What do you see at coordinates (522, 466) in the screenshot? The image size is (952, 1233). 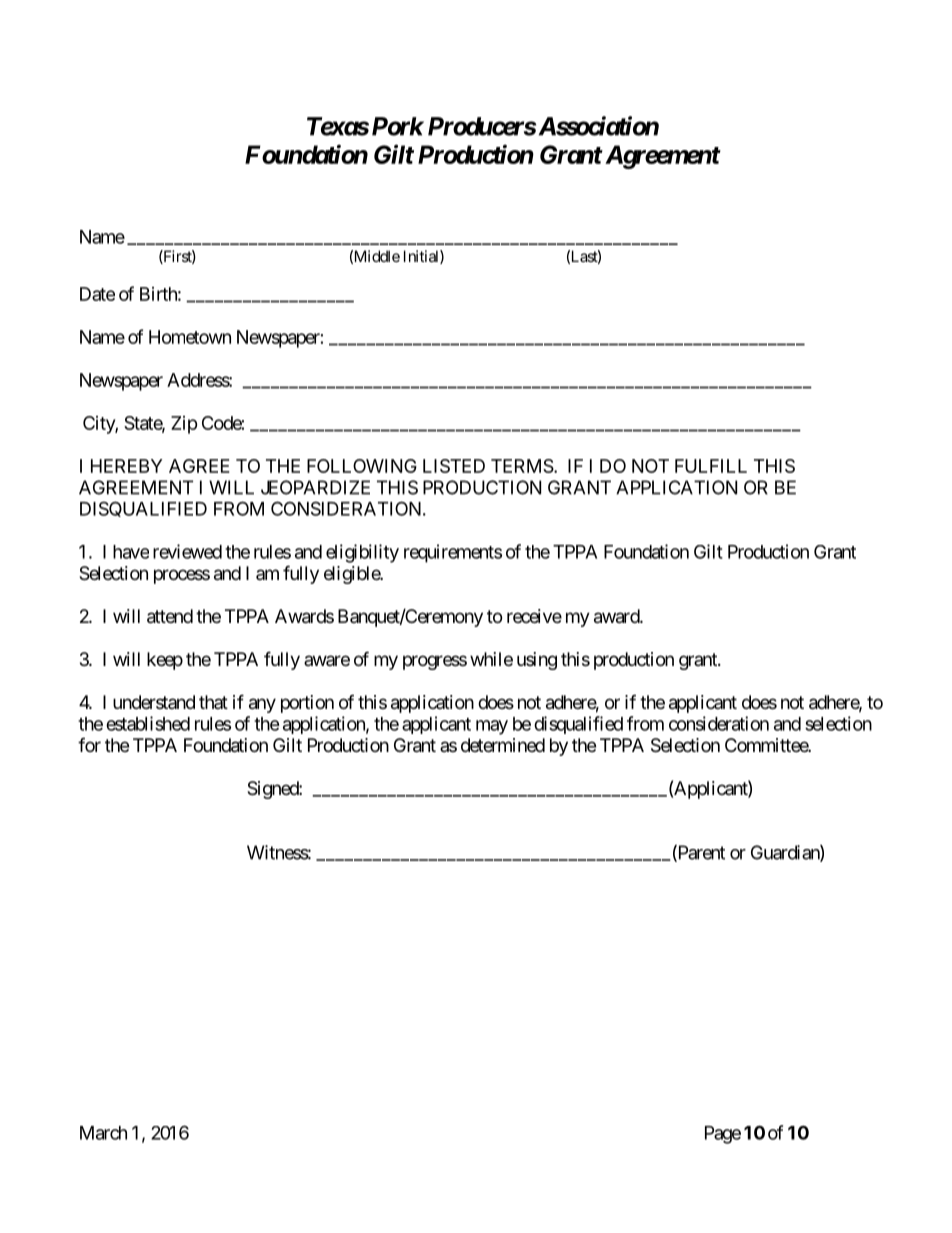 I see `TERMS` at bounding box center [522, 466].
